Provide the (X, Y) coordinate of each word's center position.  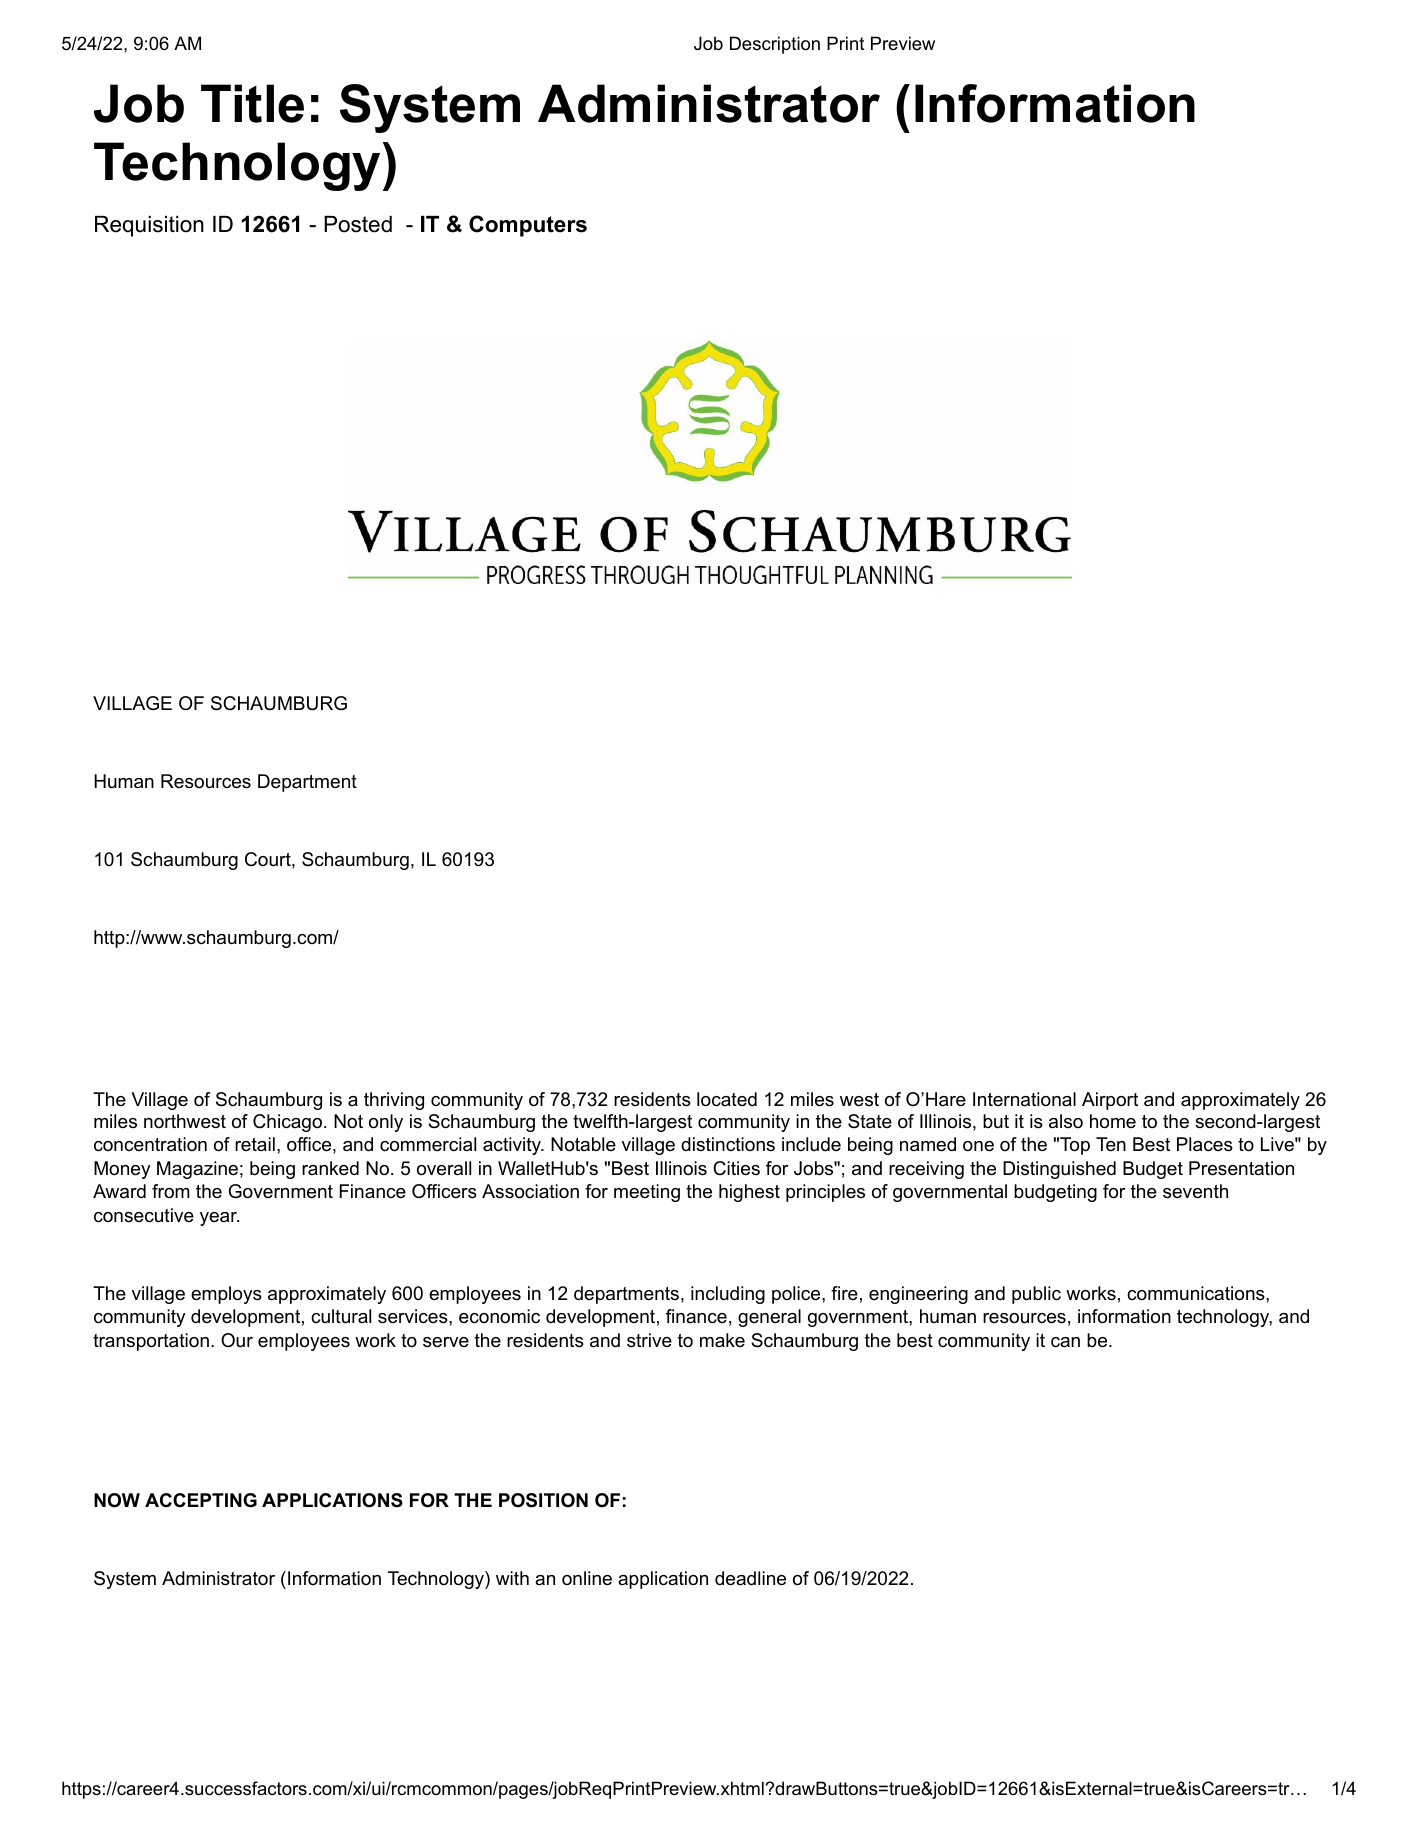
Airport (1110, 1101)
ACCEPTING (201, 1500)
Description (775, 45)
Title (252, 103)
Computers (528, 226)
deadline (750, 1578)
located (727, 1099)
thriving (394, 1101)
